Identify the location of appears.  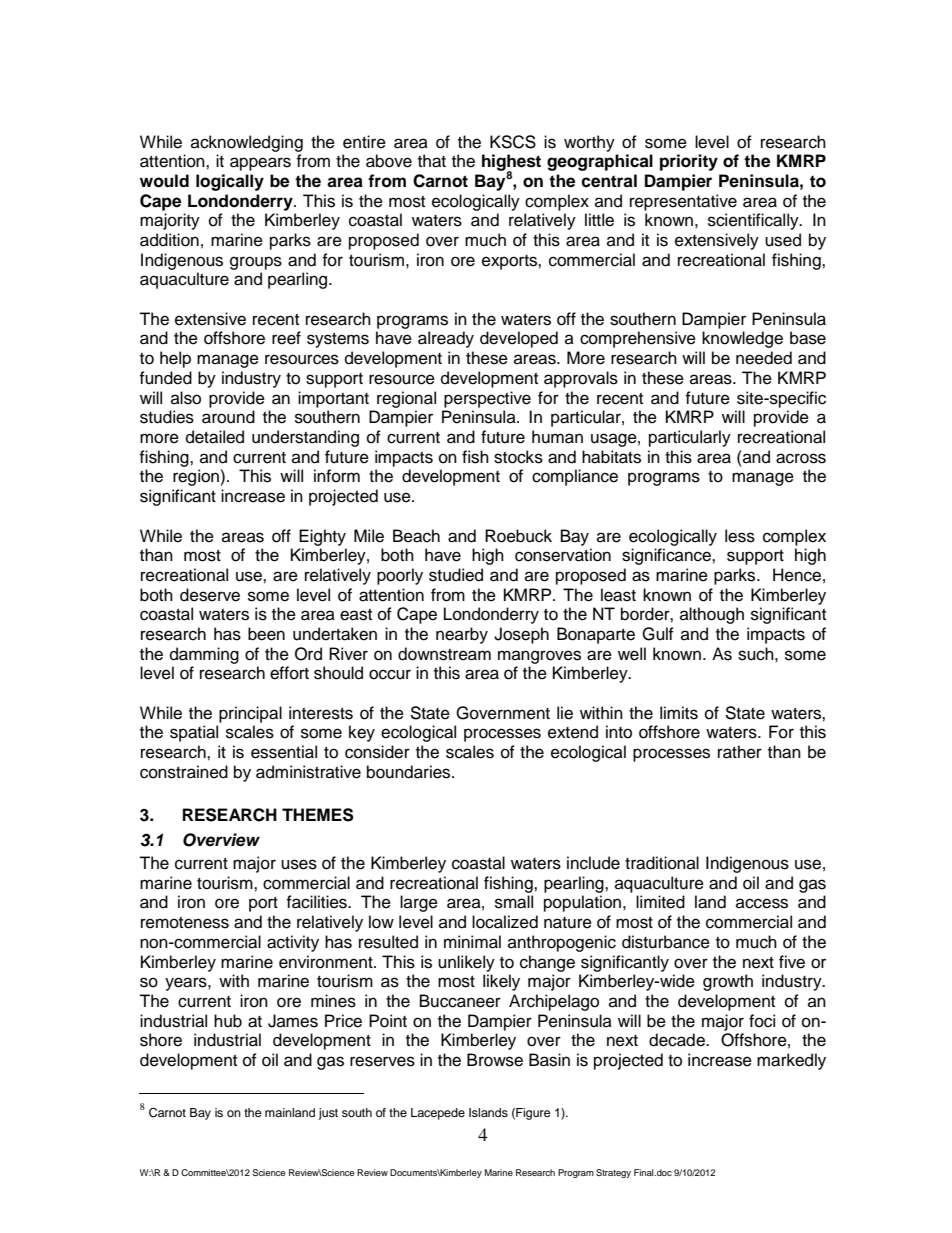
(260, 164).
